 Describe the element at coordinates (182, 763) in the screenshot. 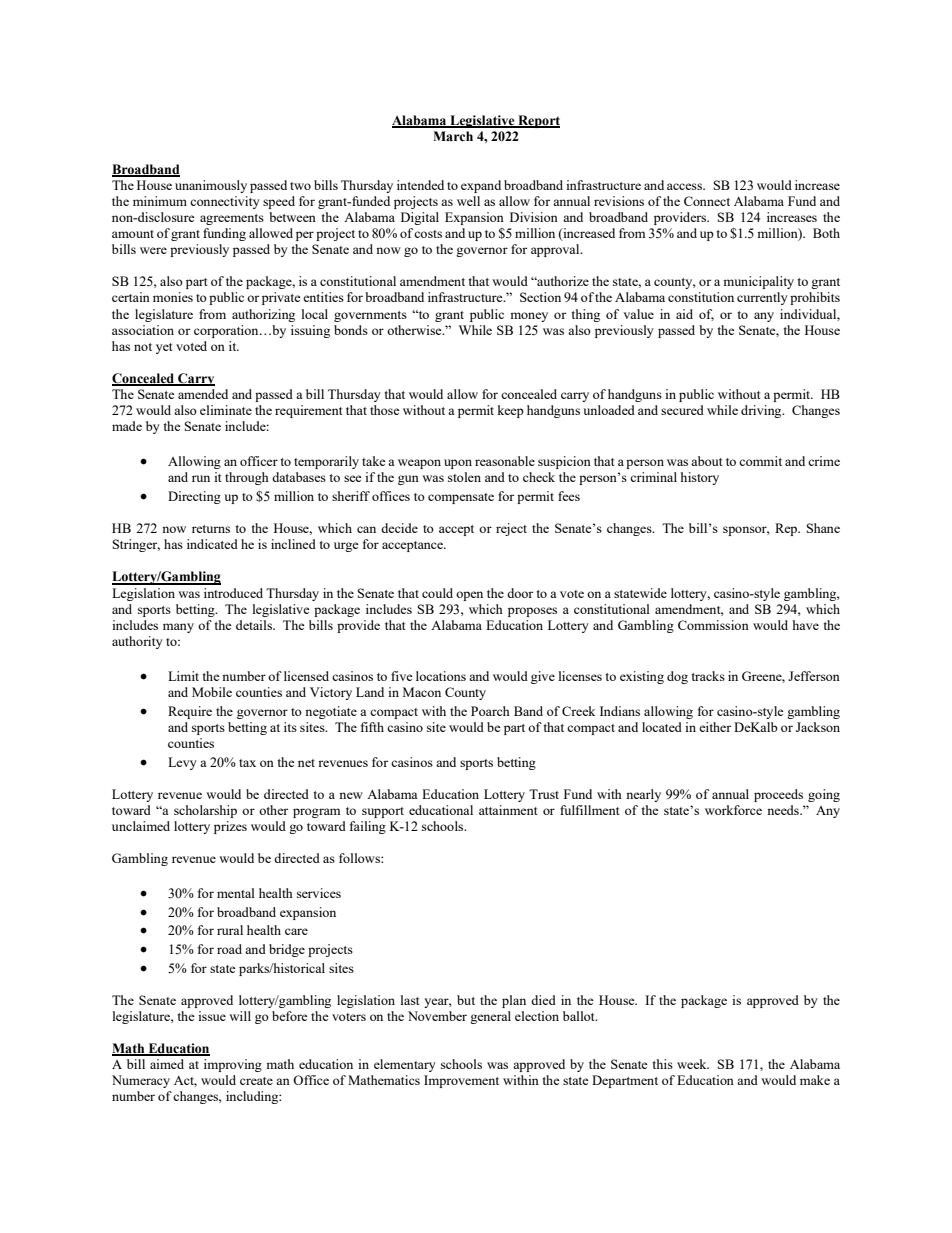

I see `Levy` at that location.
